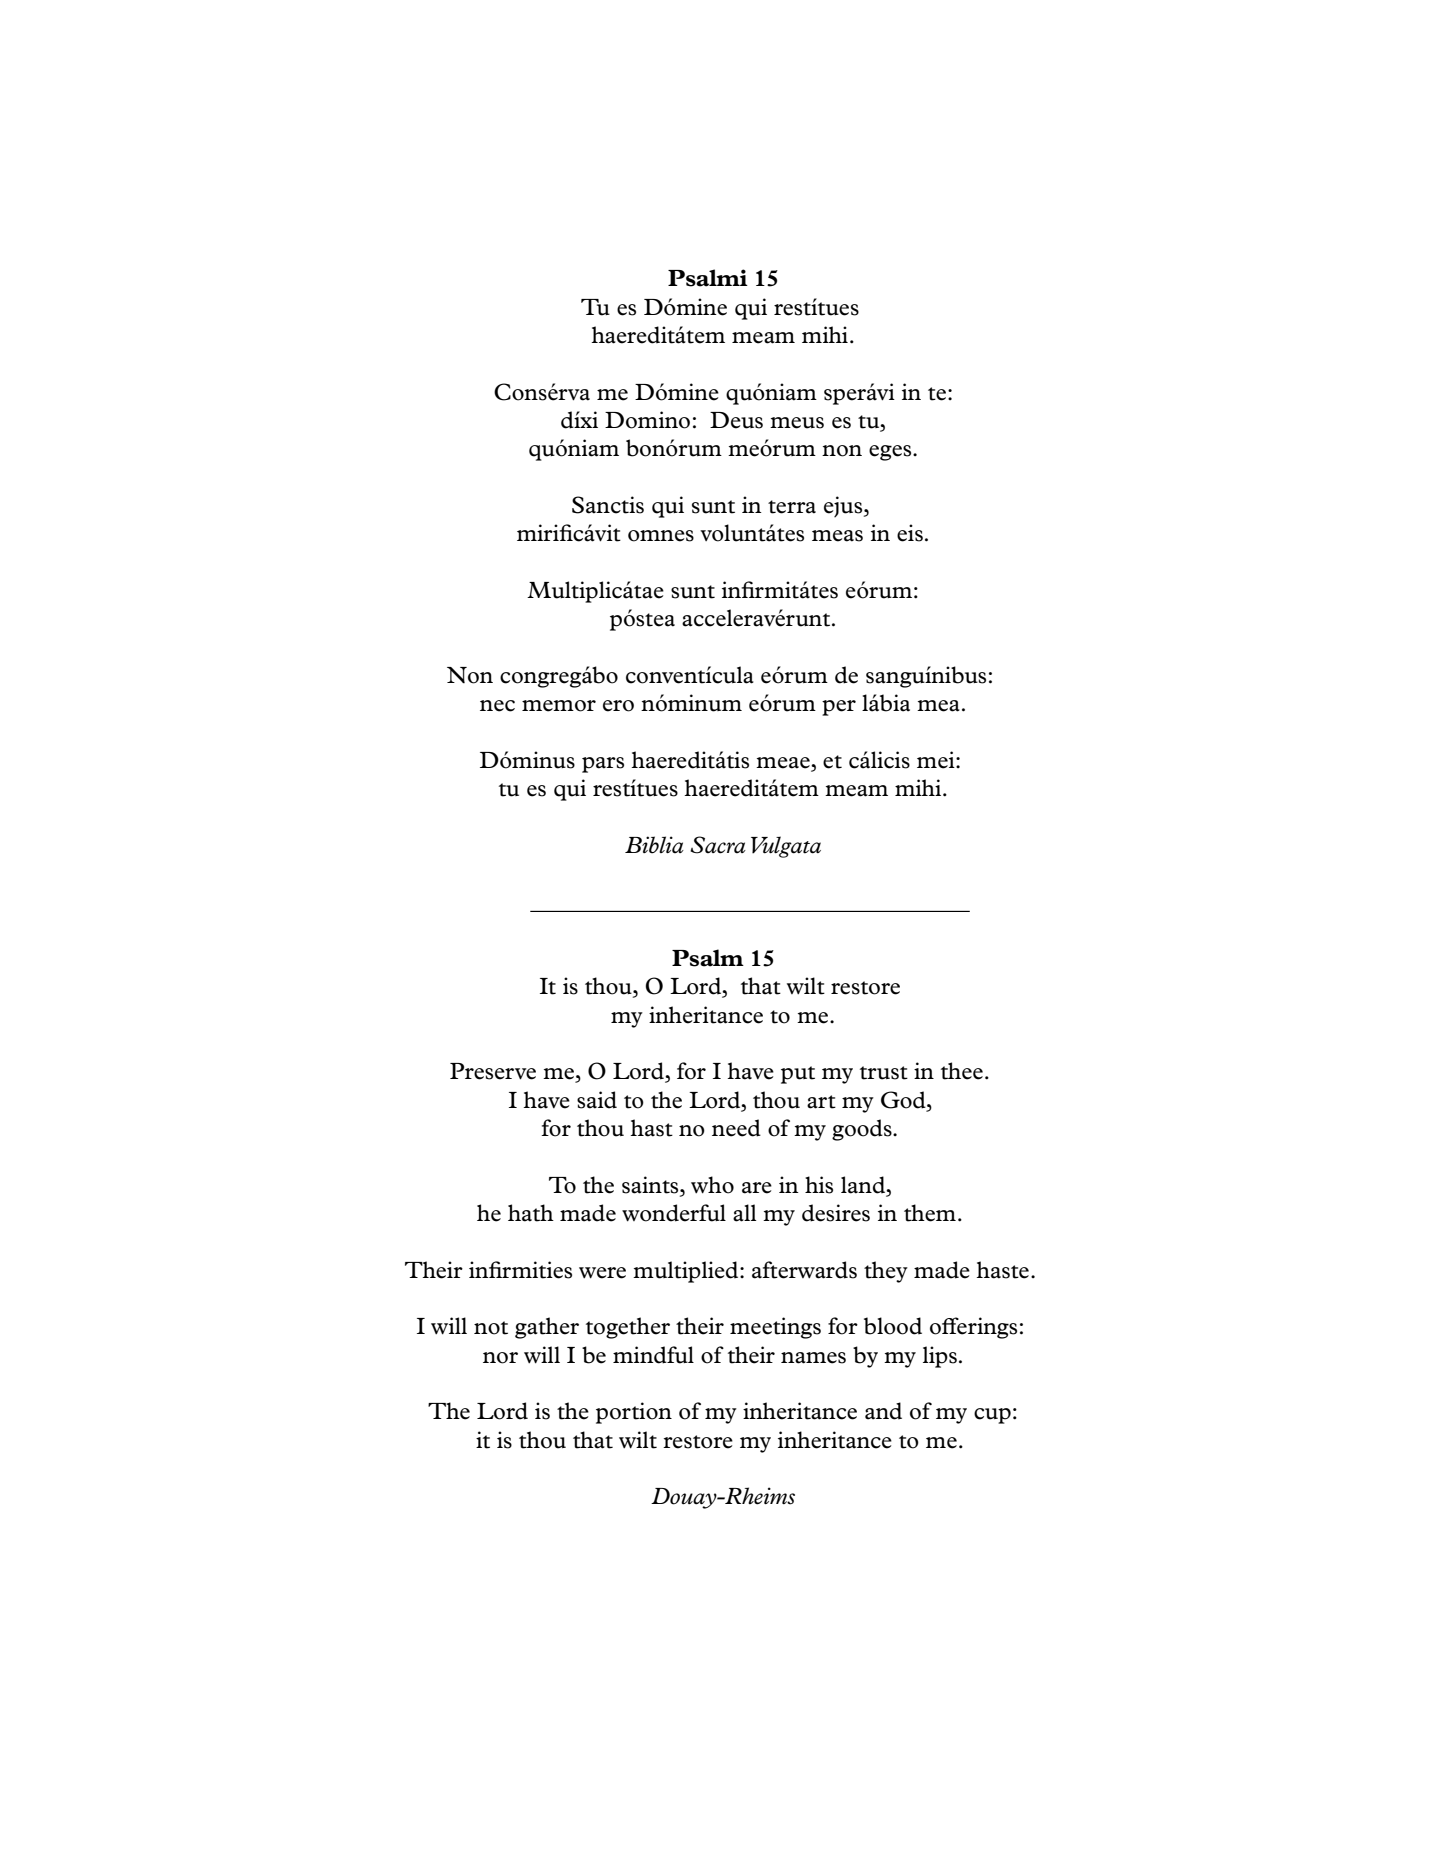  What do you see at coordinates (775, 1328) in the screenshot?
I see `meetings` at bounding box center [775, 1328].
